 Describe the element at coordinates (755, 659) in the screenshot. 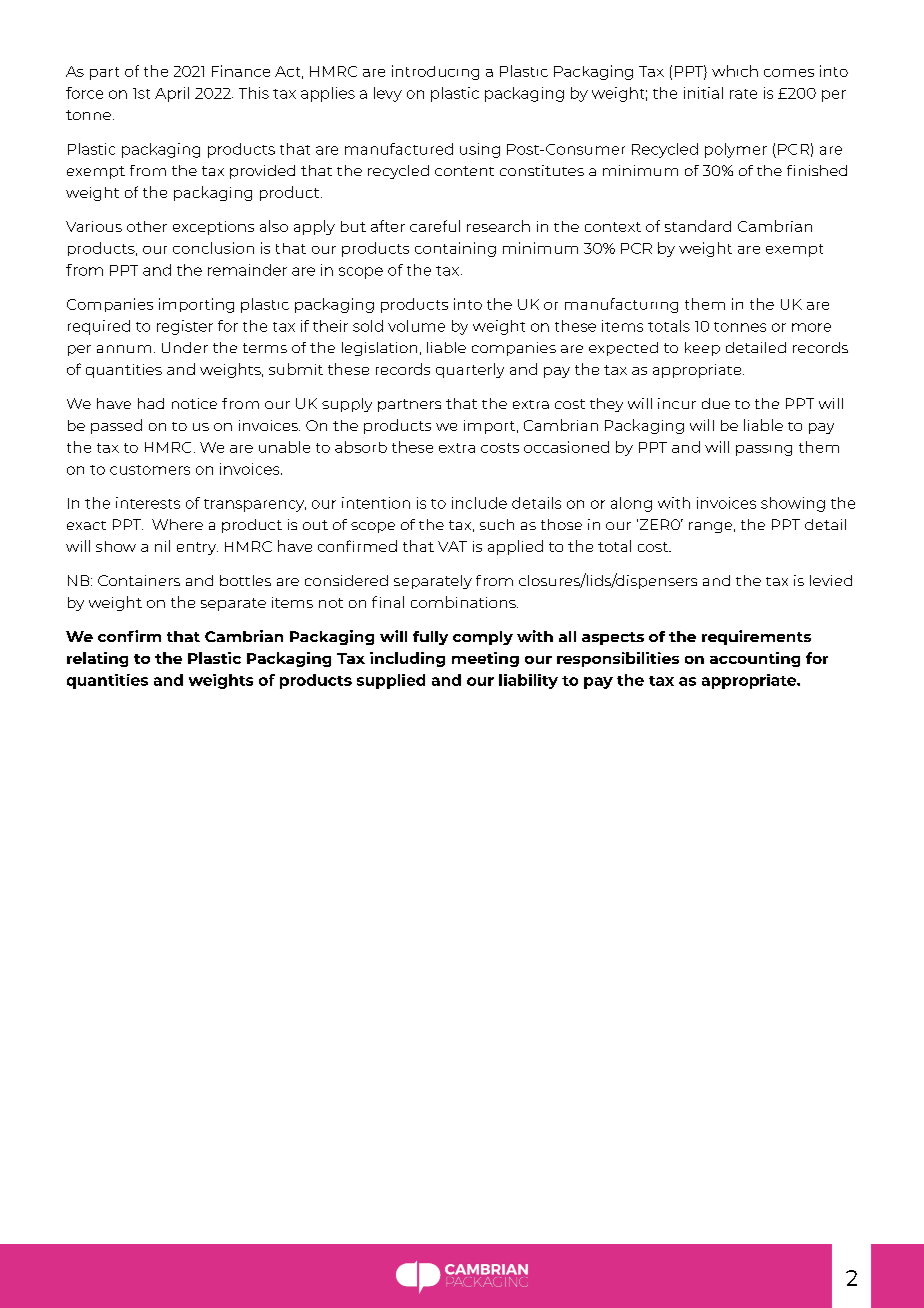

I see `accounting` at that location.
